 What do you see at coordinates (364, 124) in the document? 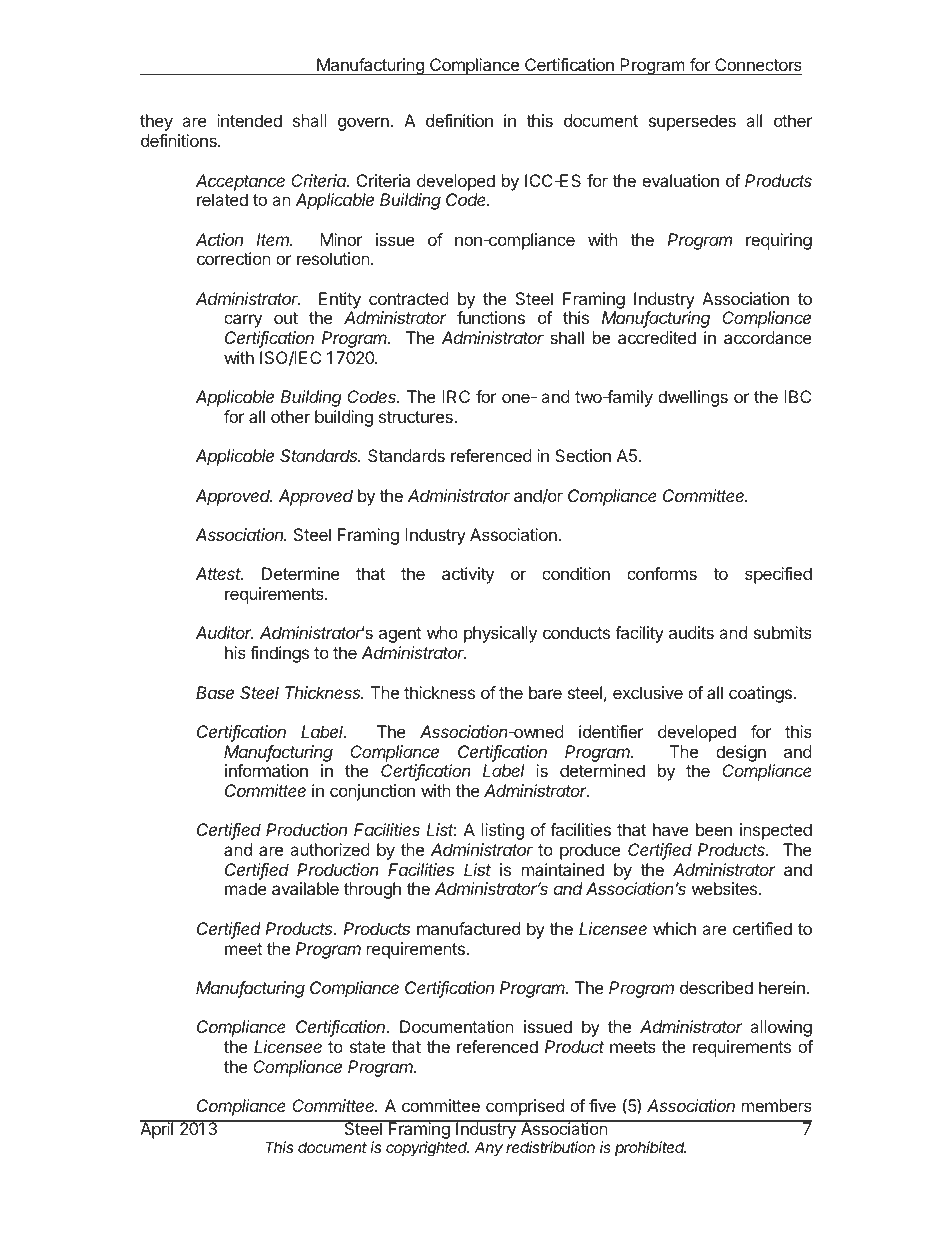
I see `govern` at bounding box center [364, 124].
